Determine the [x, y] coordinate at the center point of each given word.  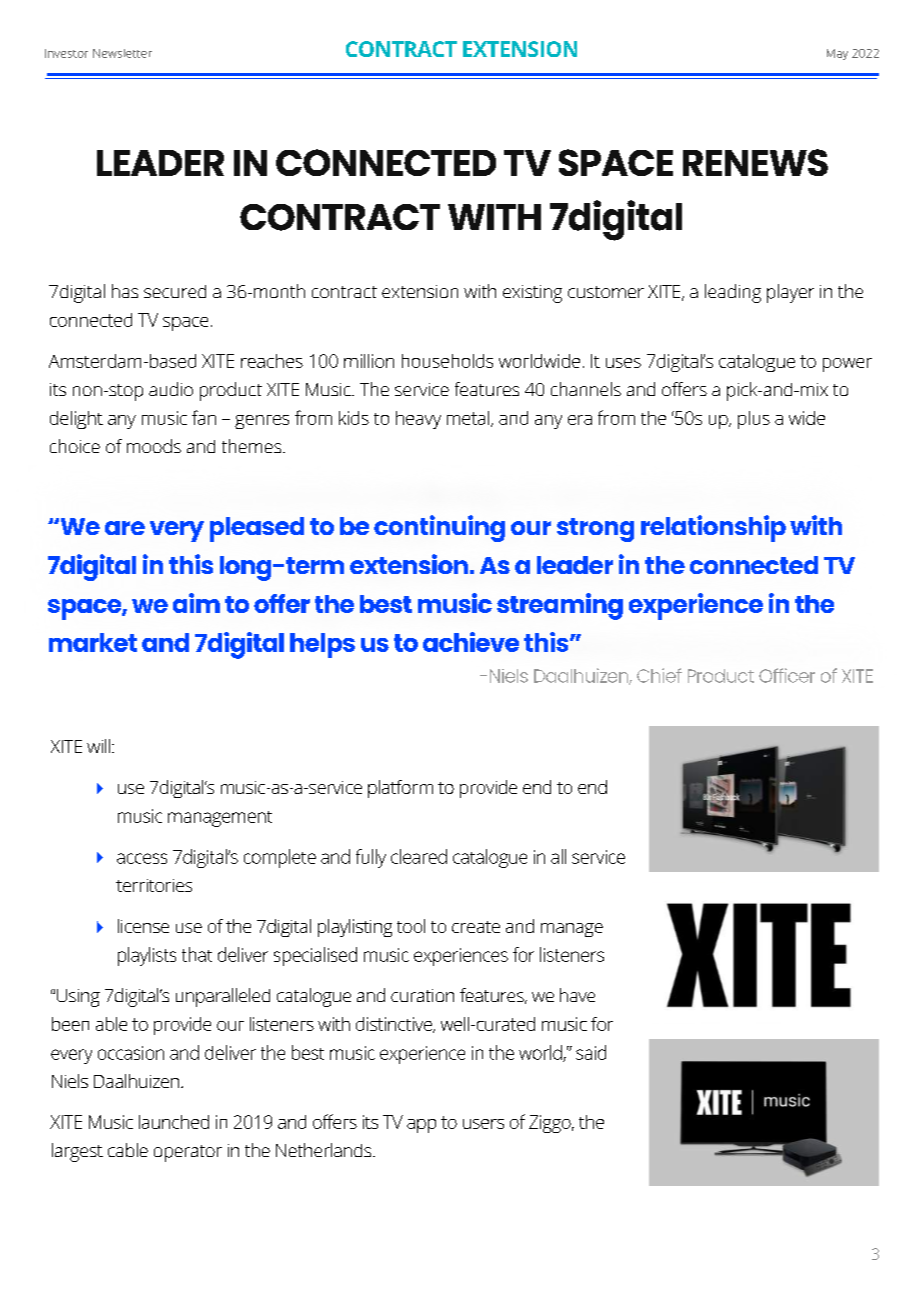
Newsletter [122, 53]
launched [174, 1122]
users [483, 1124]
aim [196, 603]
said [591, 1052]
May [837, 54]
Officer [787, 675]
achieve [471, 642]
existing [532, 294]
